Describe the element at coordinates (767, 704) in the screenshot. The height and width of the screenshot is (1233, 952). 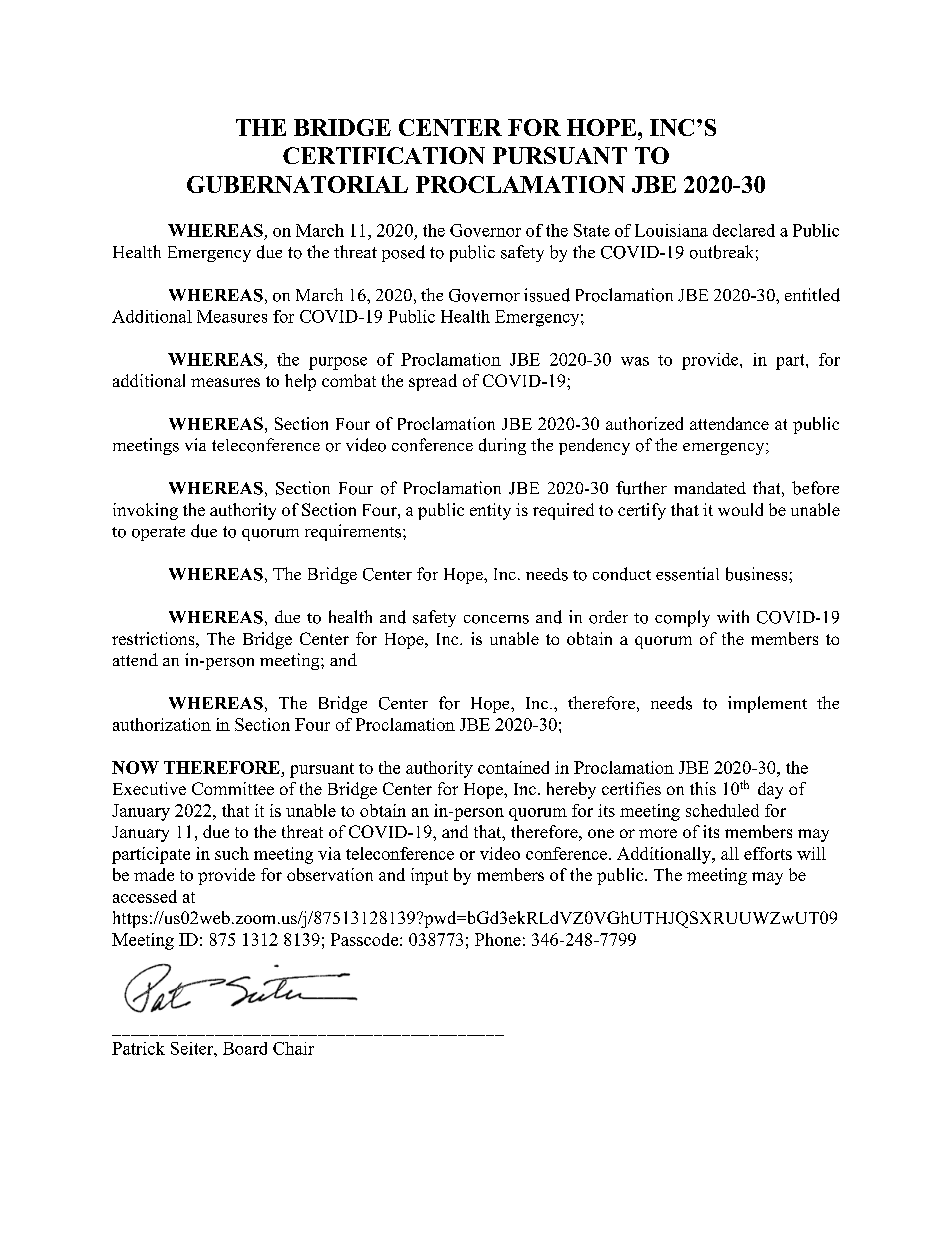
I see `implement` at that location.
